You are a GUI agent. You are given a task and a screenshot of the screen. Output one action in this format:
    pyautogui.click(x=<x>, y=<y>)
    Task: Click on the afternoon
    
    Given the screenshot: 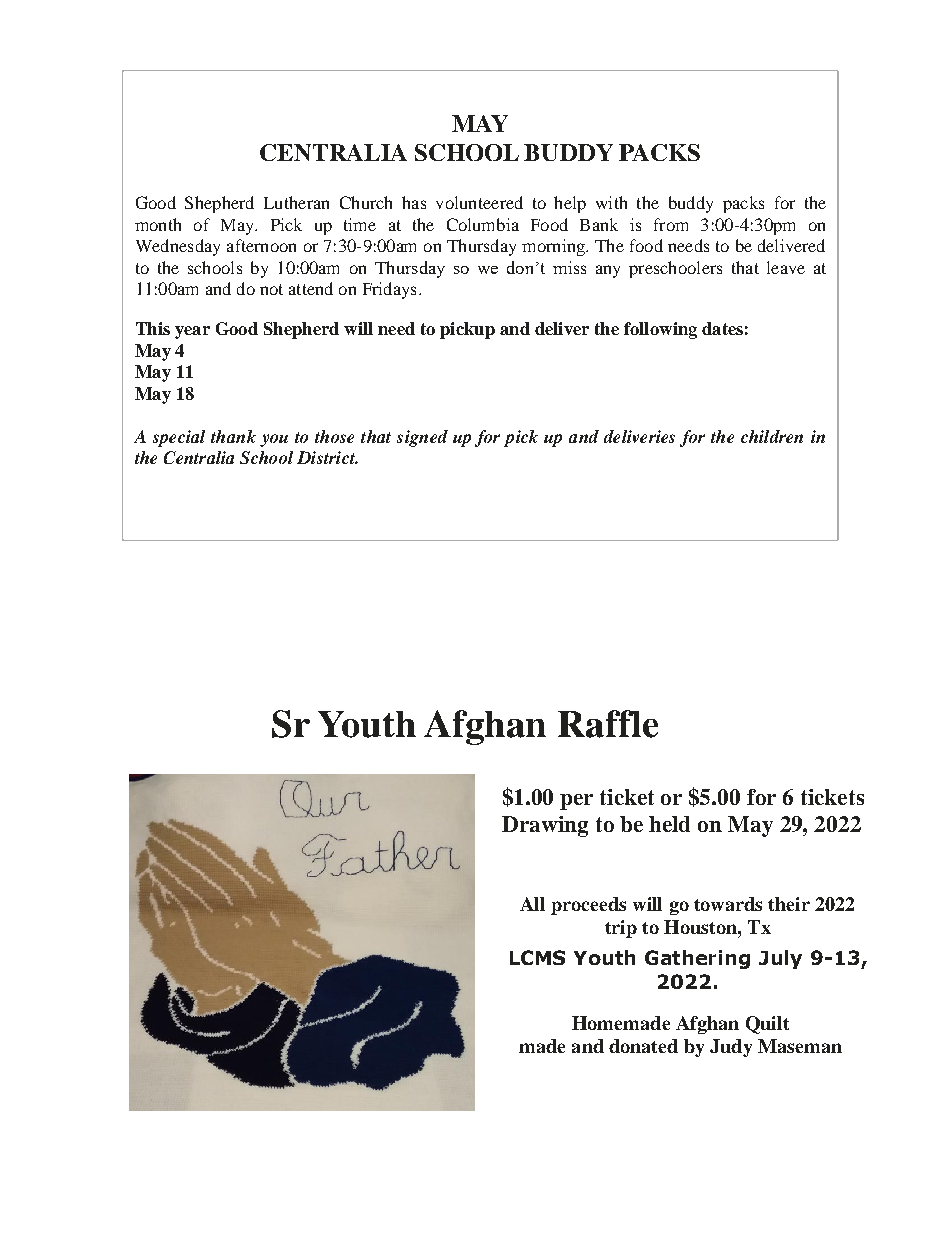 What is the action you would take?
    pyautogui.click(x=261, y=245)
